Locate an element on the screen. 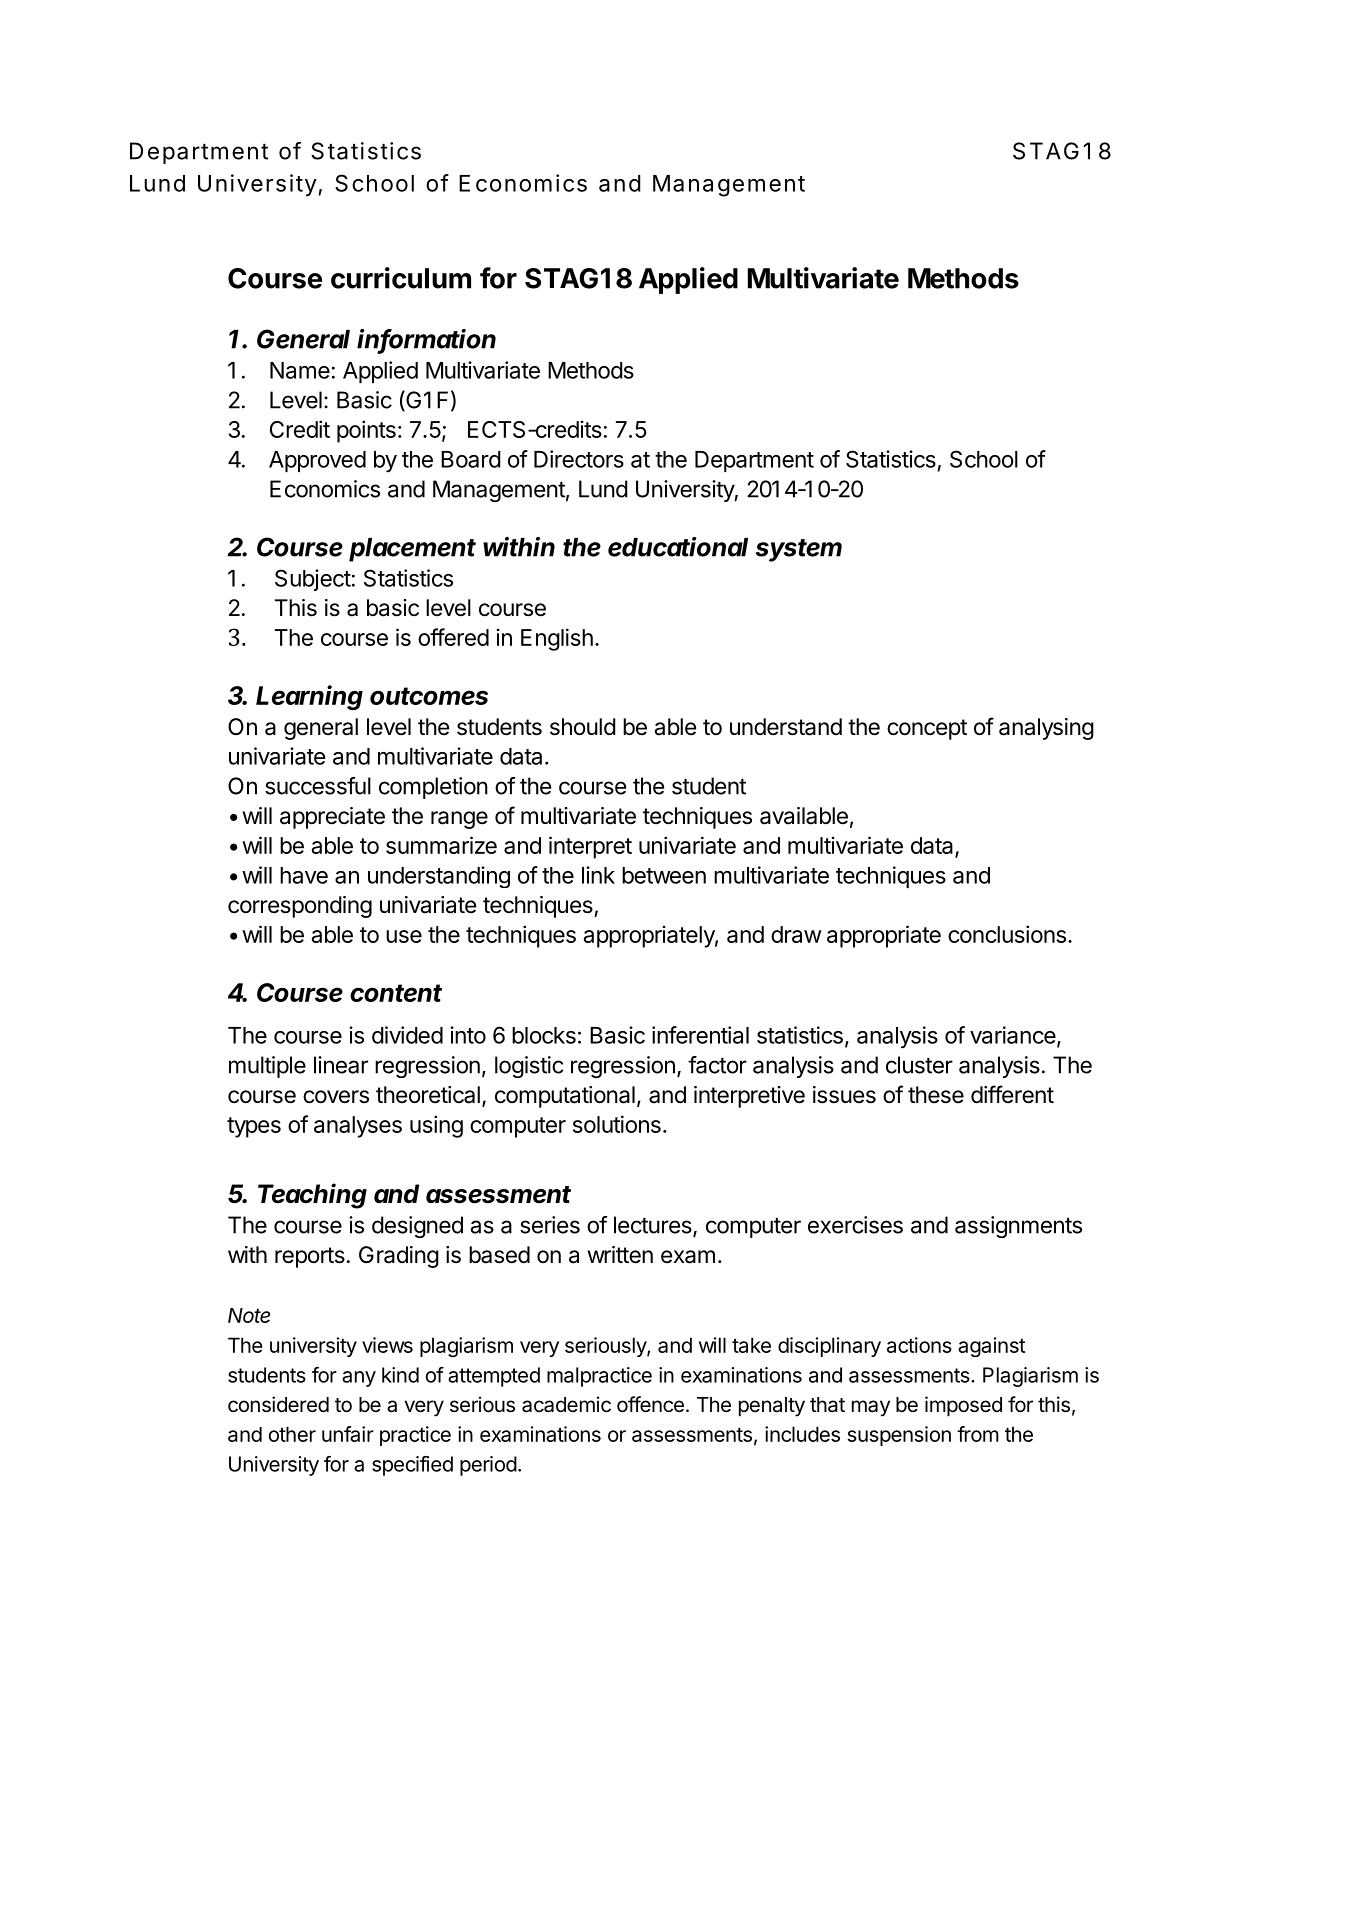 The width and height of the screenshot is (1363, 1930). Learning is located at coordinates (309, 697).
